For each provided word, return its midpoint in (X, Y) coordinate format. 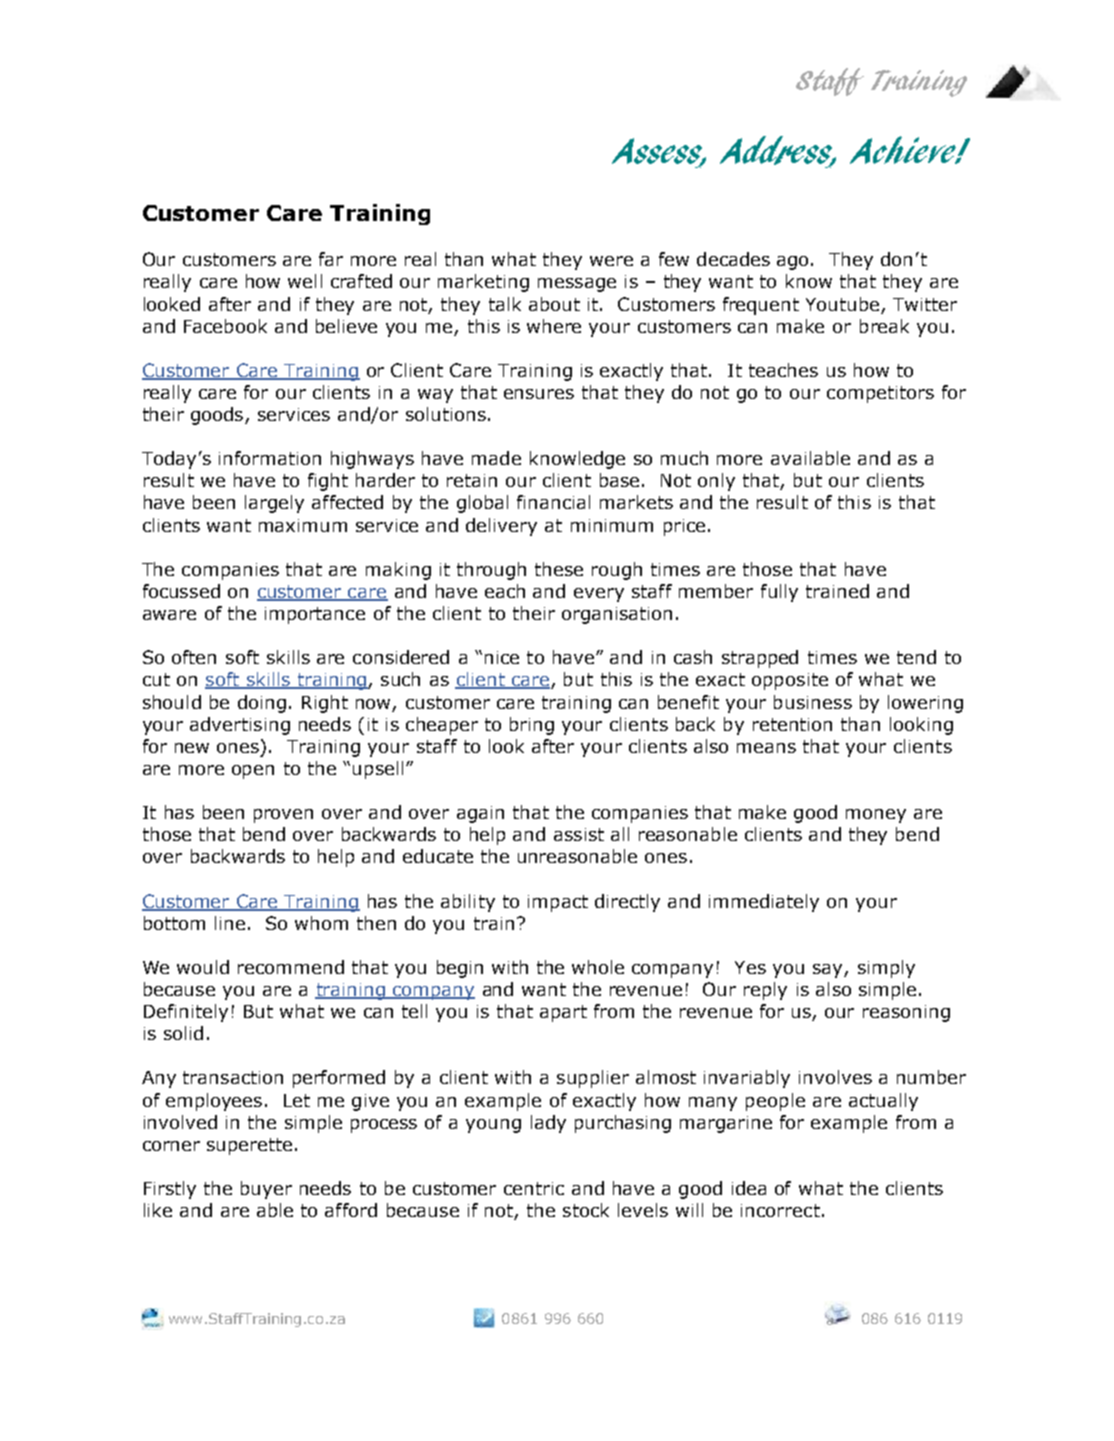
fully (779, 593)
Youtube (842, 304)
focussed (181, 591)
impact (558, 903)
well (305, 281)
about (554, 304)
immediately (764, 903)
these (559, 569)
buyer (266, 1190)
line (230, 923)
